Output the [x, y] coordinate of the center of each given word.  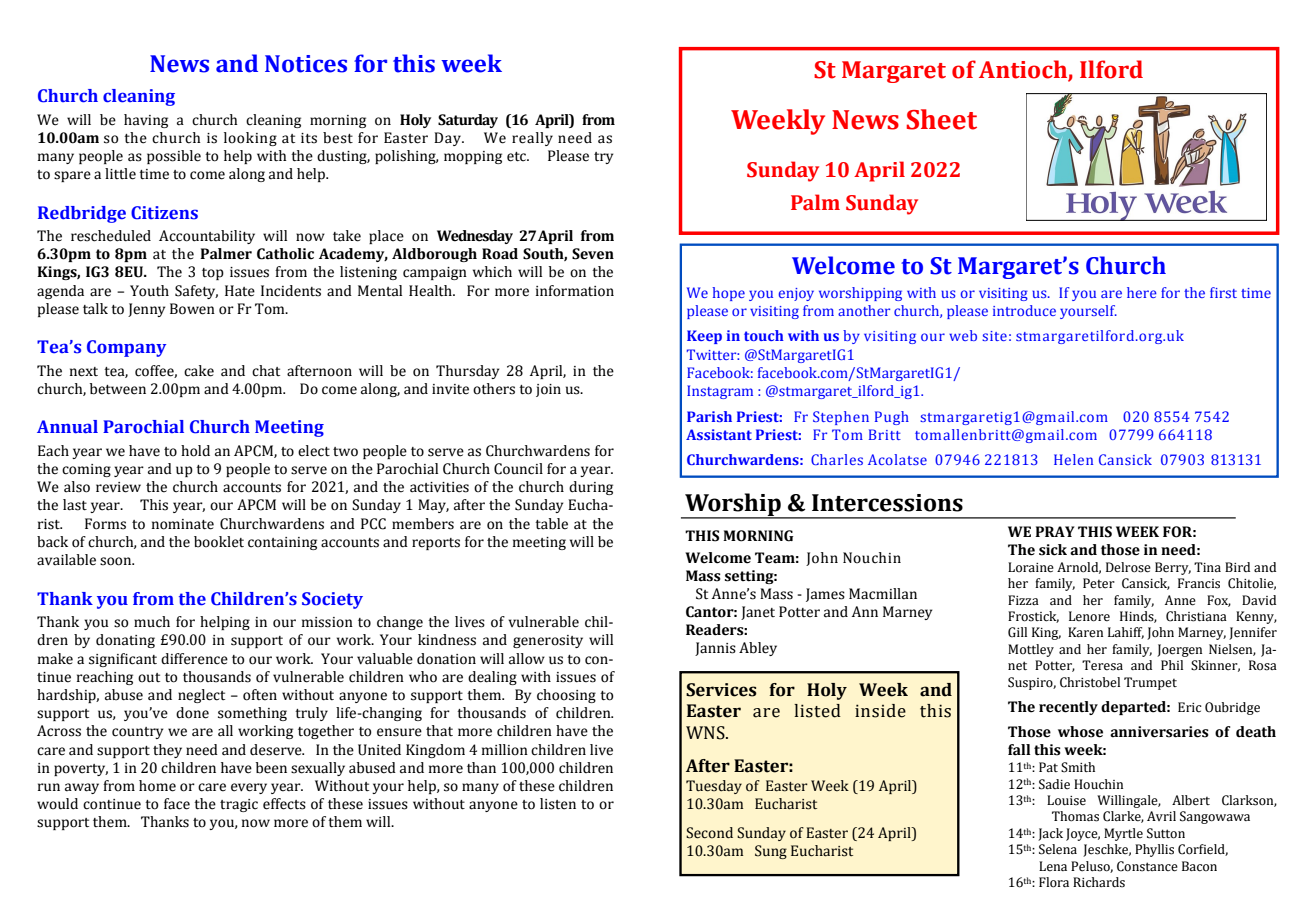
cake [199, 371]
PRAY [1055, 531]
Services [721, 690]
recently [1068, 708]
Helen [1073, 459]
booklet [219, 542]
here [1142, 292]
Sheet [942, 119]
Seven [593, 254]
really [532, 139]
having [146, 121]
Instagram [720, 392]
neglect [201, 696]
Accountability [207, 237]
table [551, 524]
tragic [239, 805]
